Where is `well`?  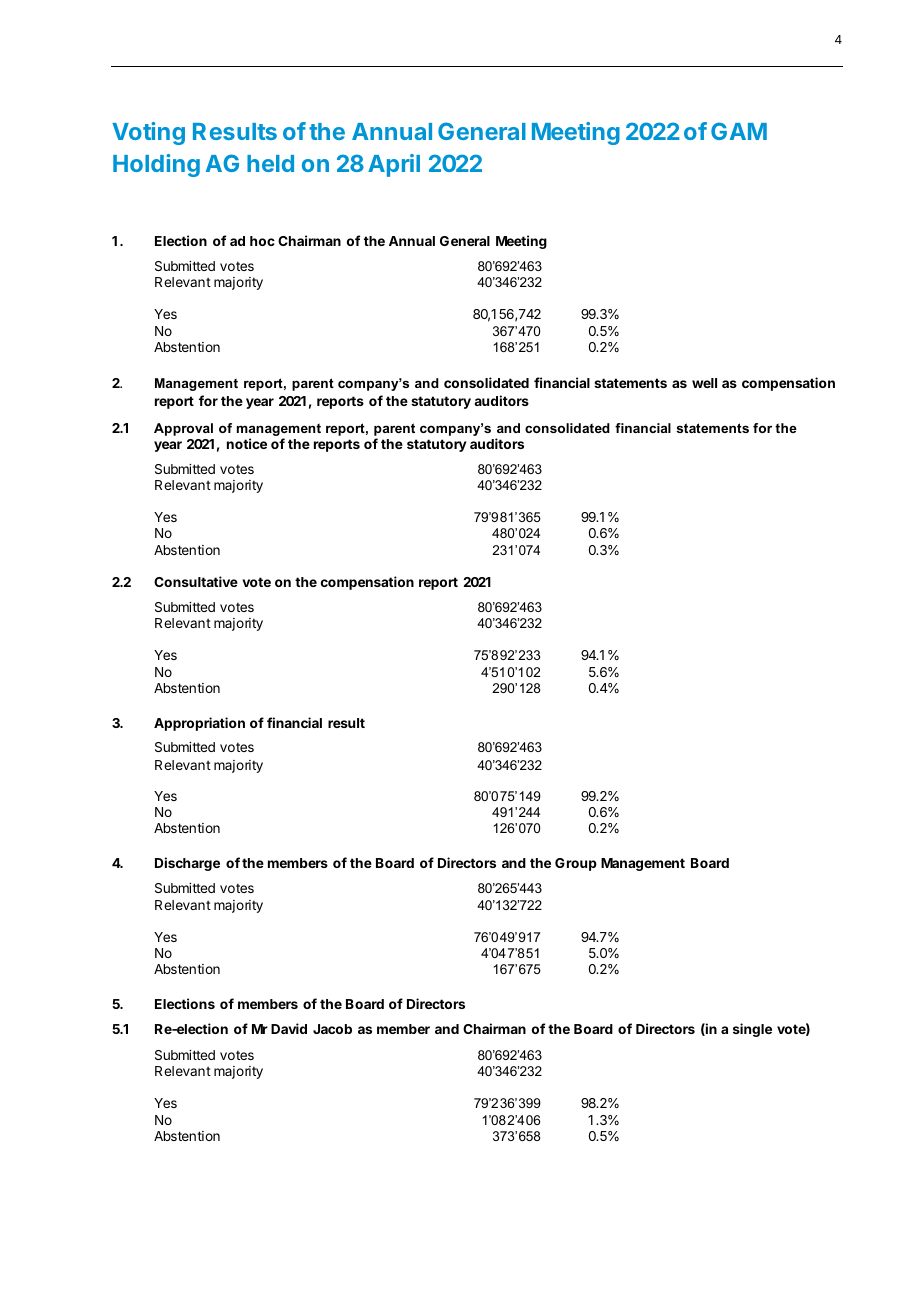
well is located at coordinates (704, 383).
